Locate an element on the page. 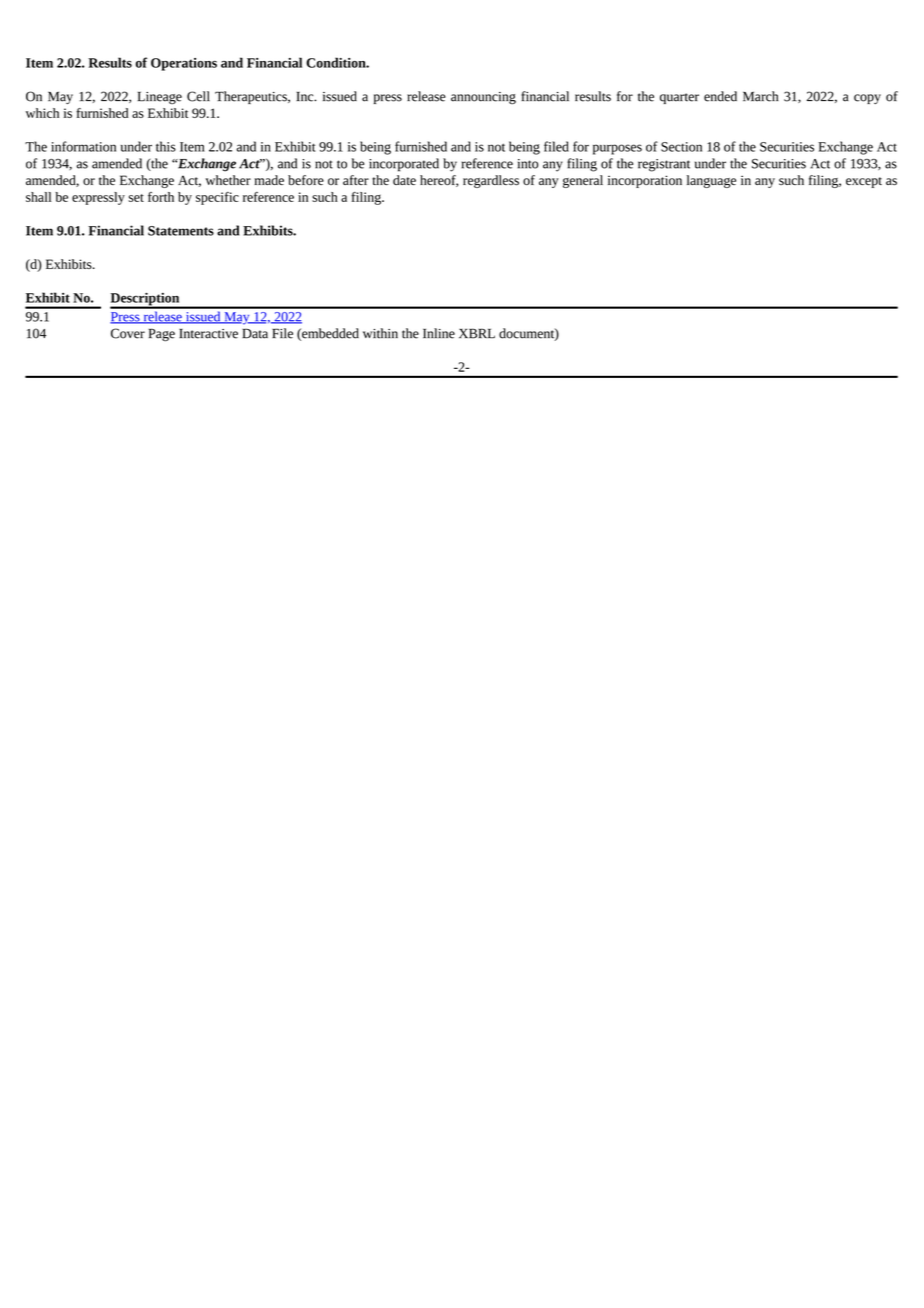  language is located at coordinates (711, 181).
